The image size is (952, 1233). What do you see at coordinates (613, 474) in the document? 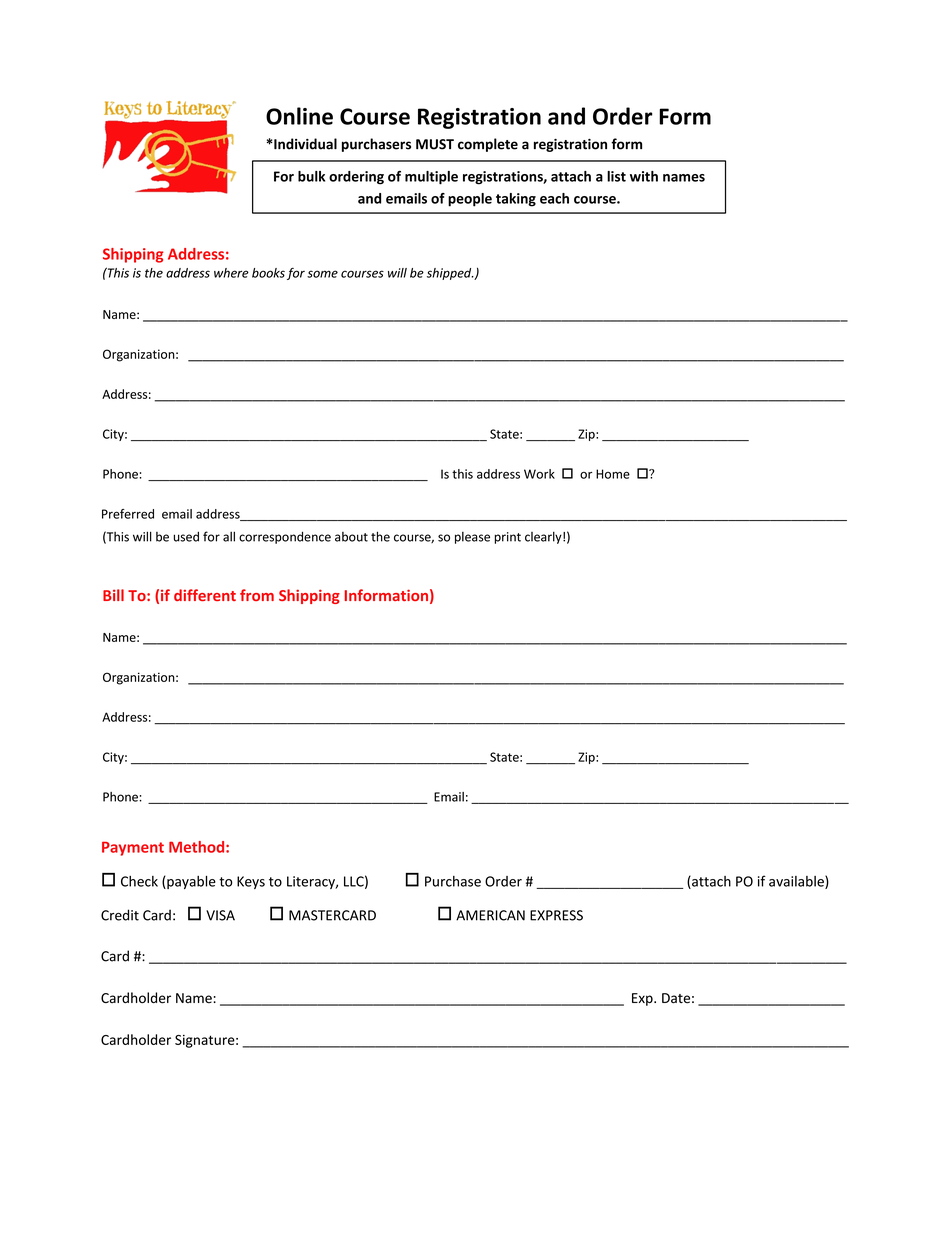
I see `Home` at bounding box center [613, 474].
